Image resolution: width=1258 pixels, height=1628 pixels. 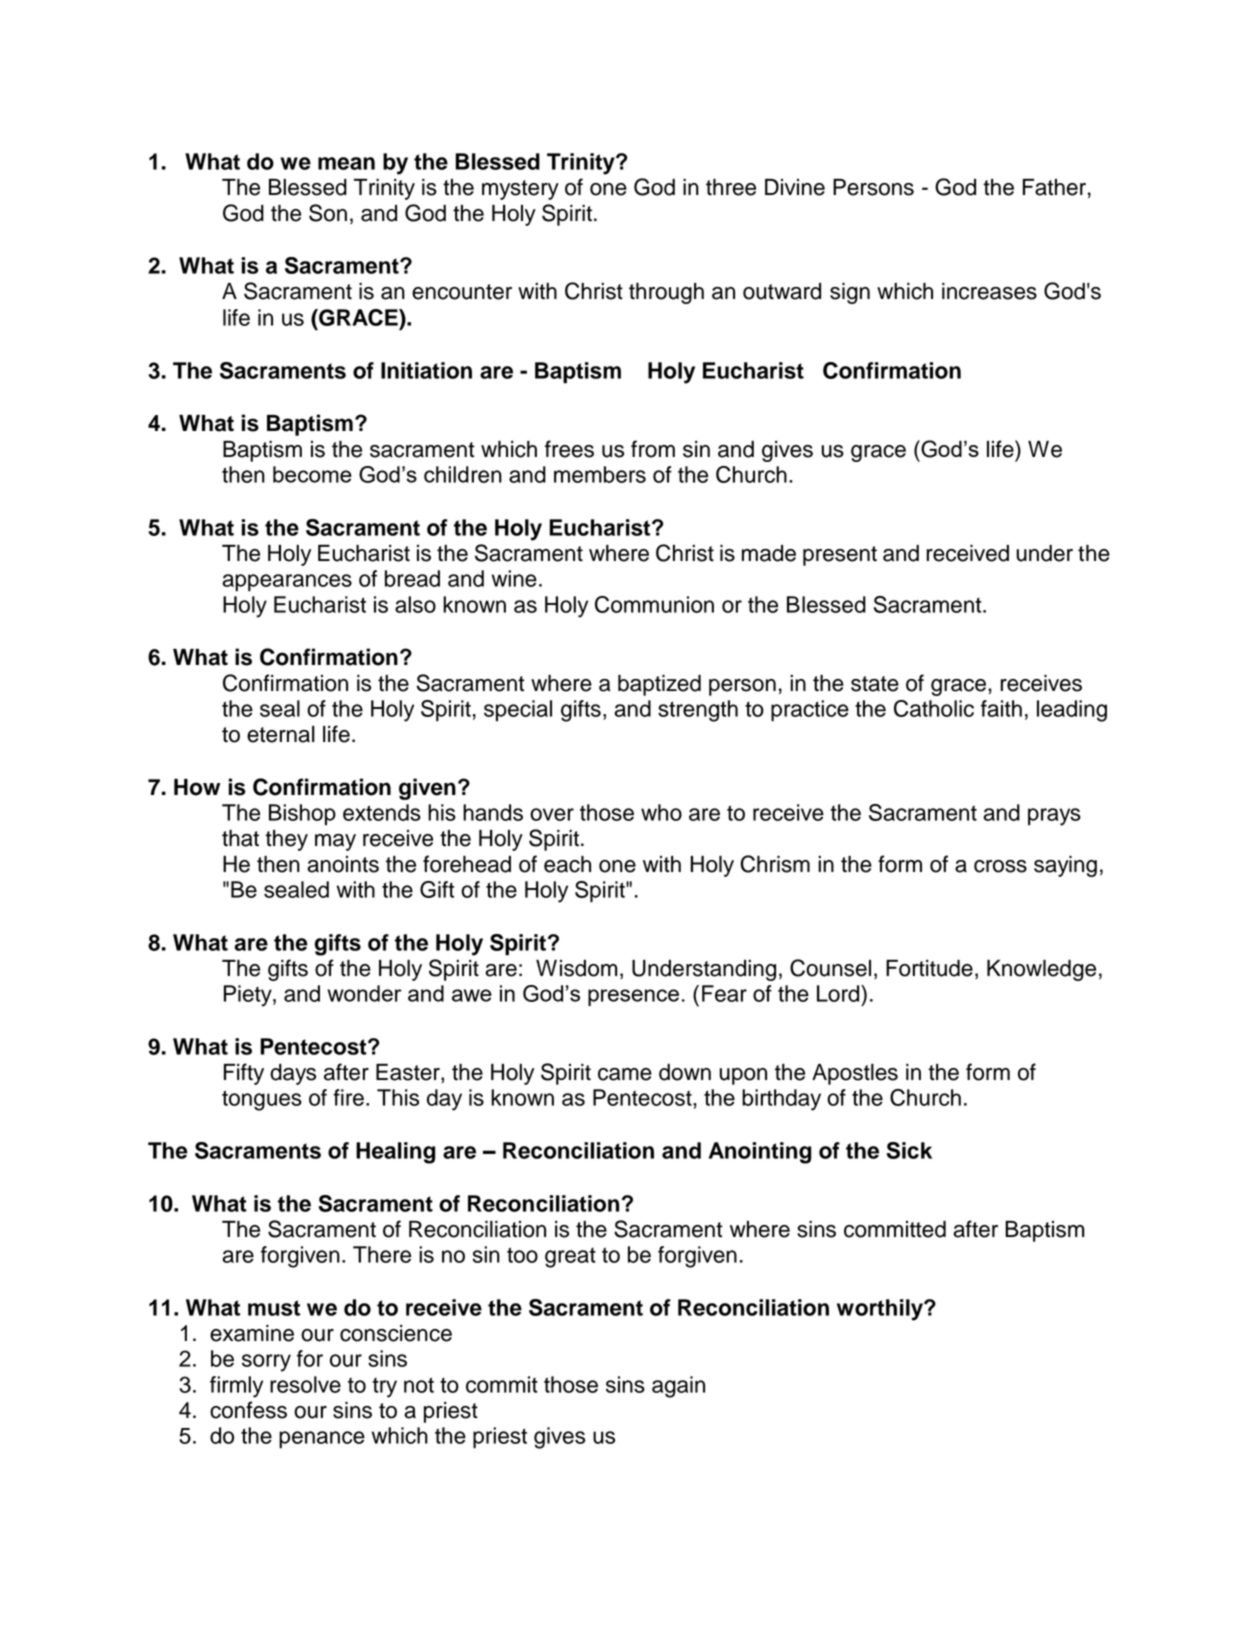 What do you see at coordinates (286, 840) in the image?
I see `they` at bounding box center [286, 840].
